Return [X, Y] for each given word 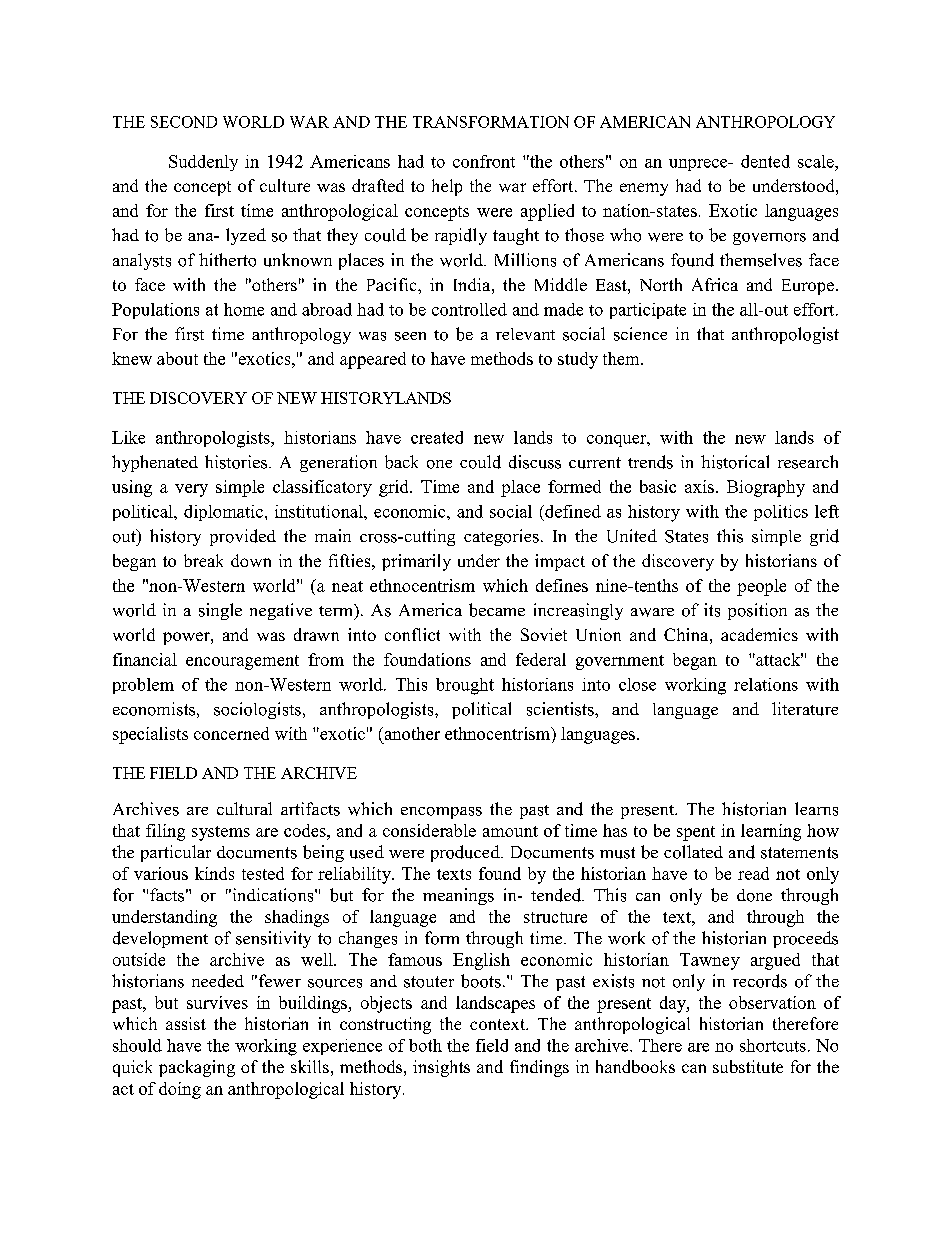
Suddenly [203, 163]
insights [441, 1068]
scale [817, 161]
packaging [197, 1068]
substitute [748, 1066]
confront [484, 161]
